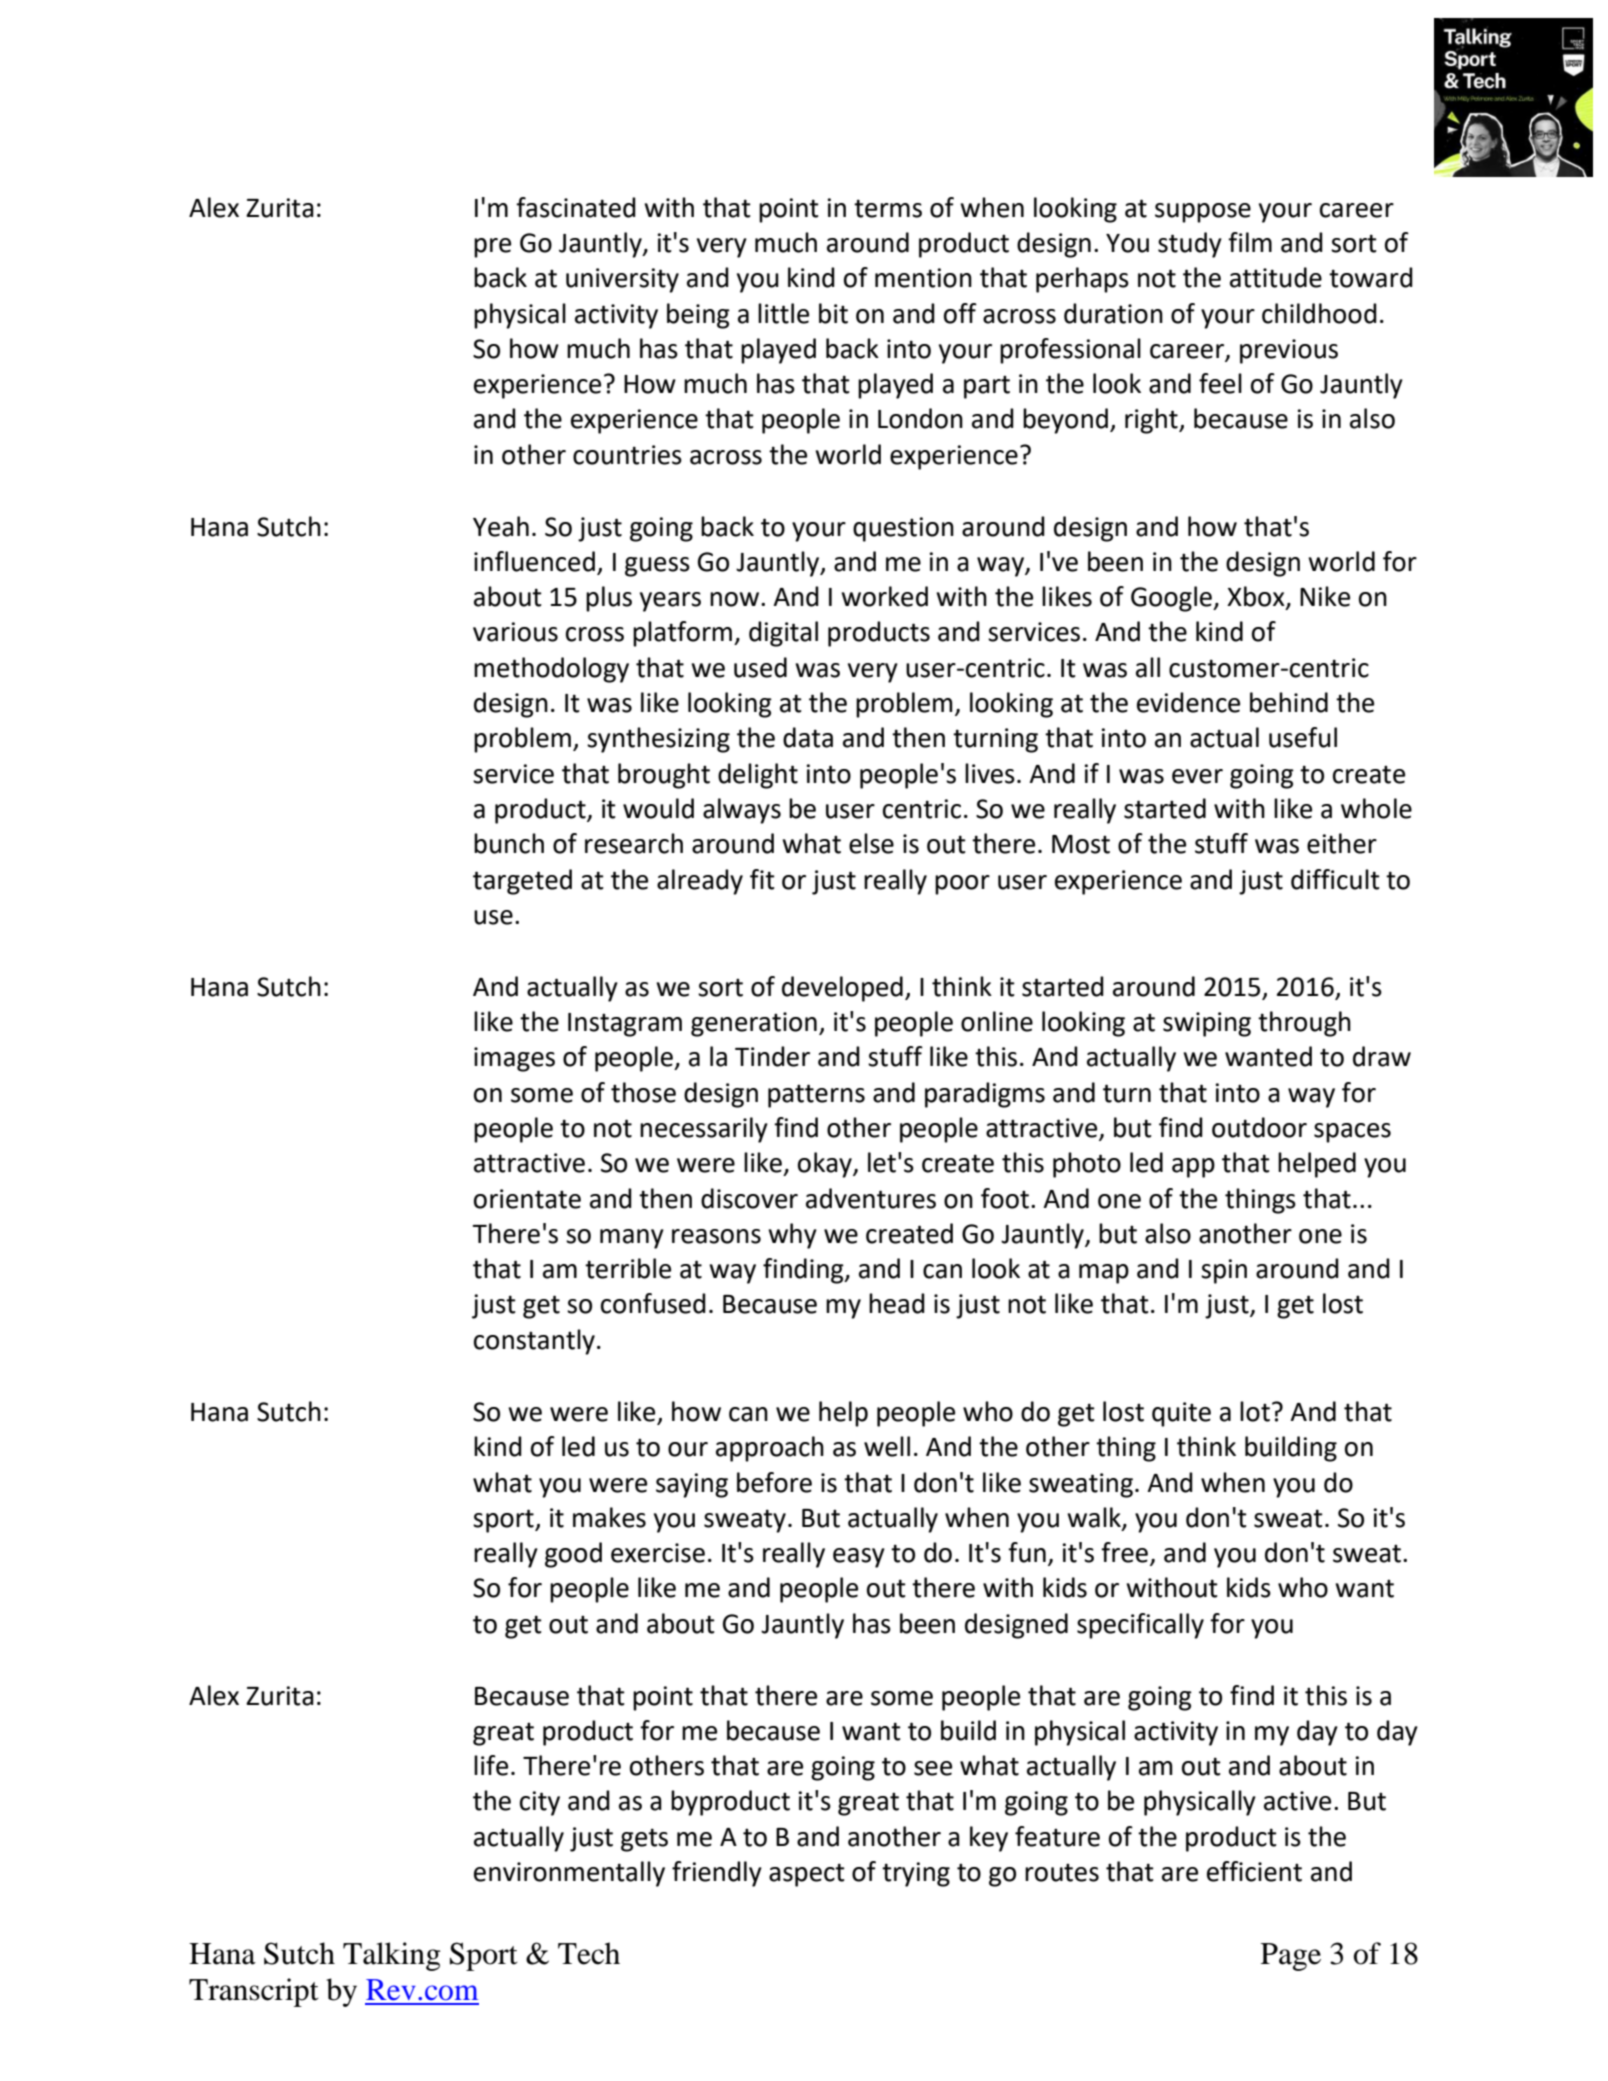 This screenshot has width=1608, height=2081. Describe the element at coordinates (1197, 776) in the screenshot. I see `ever` at that location.
